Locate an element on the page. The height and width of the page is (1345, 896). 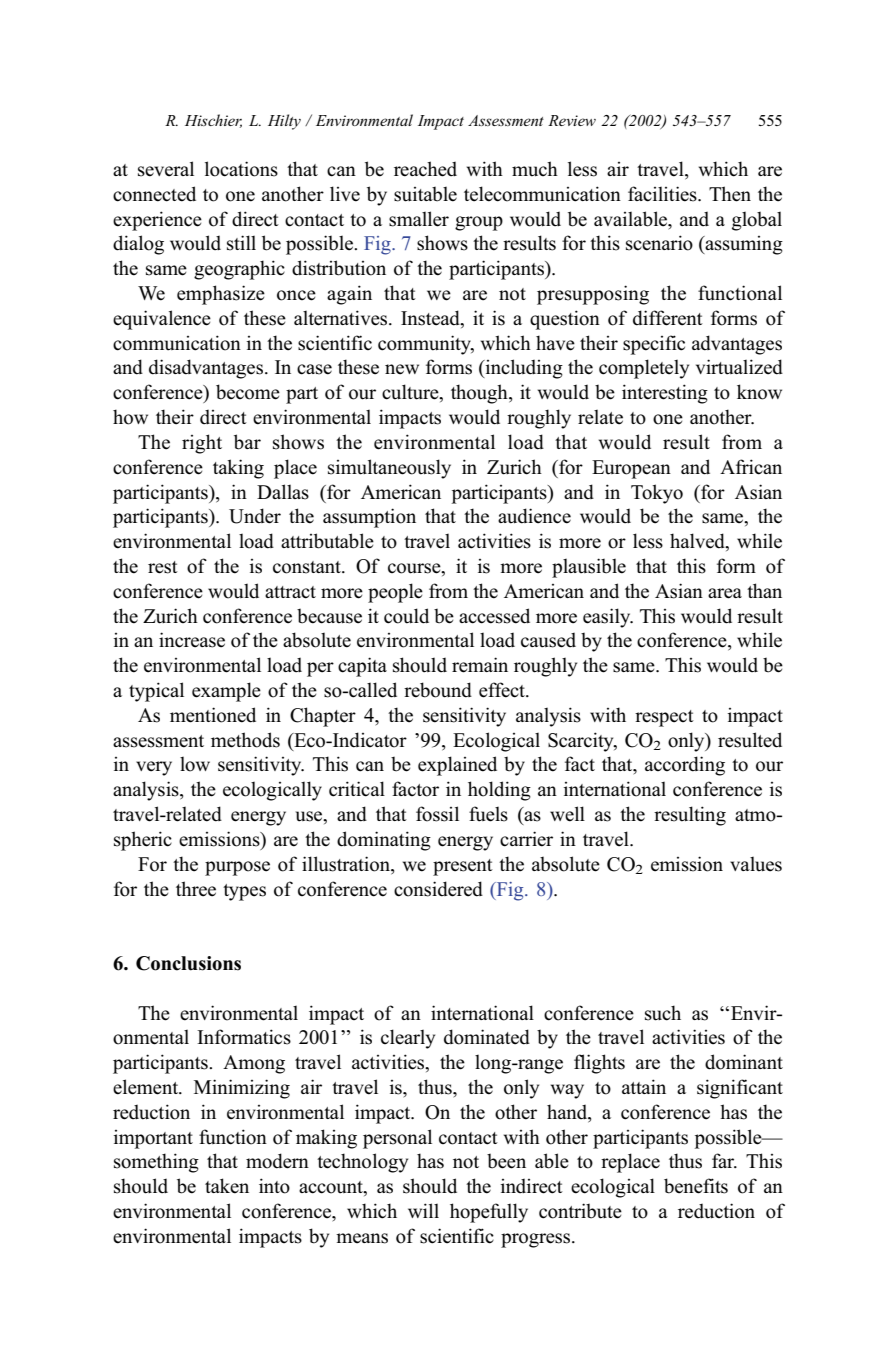
will is located at coordinates (423, 1210).
